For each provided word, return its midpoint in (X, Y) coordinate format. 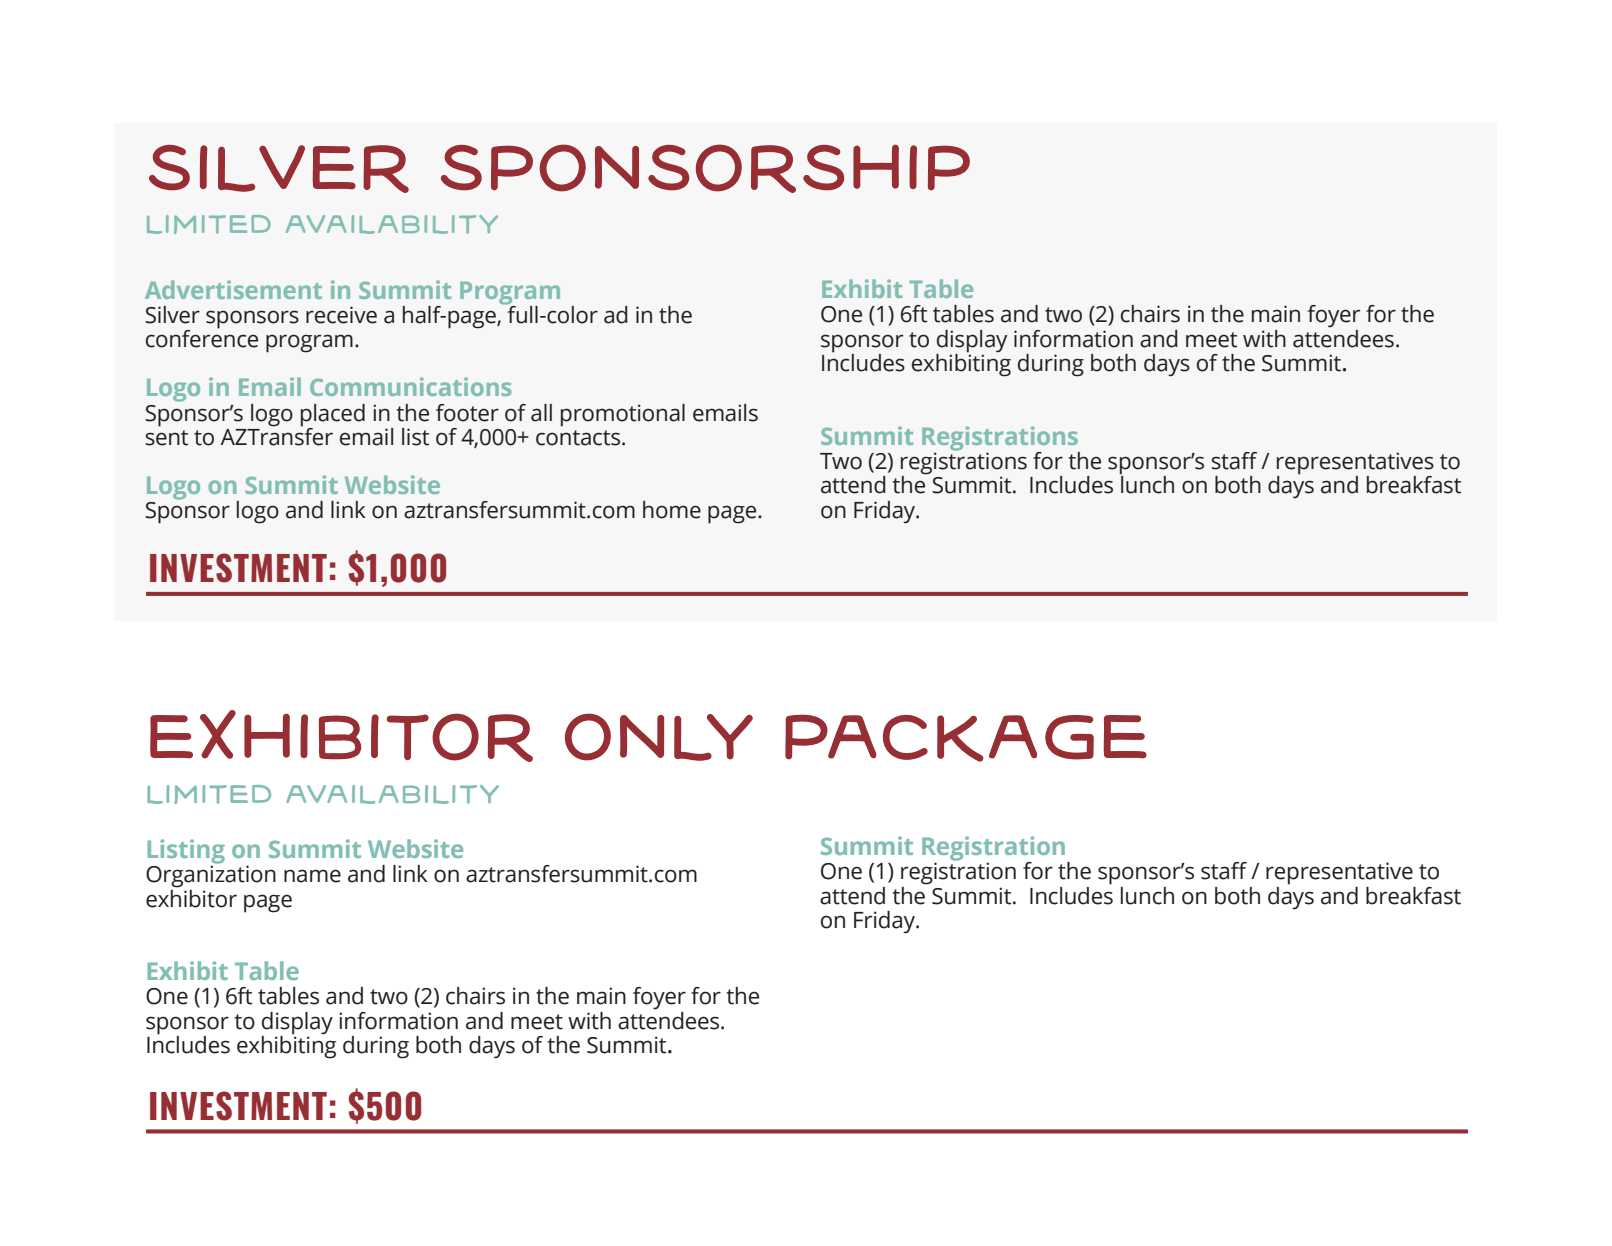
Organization (211, 875)
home (672, 510)
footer (467, 413)
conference (202, 338)
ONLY (659, 737)
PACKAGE (966, 738)
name (312, 876)
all (541, 413)
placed (333, 416)
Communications (410, 386)
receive (341, 315)
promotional (623, 415)
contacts (579, 438)
